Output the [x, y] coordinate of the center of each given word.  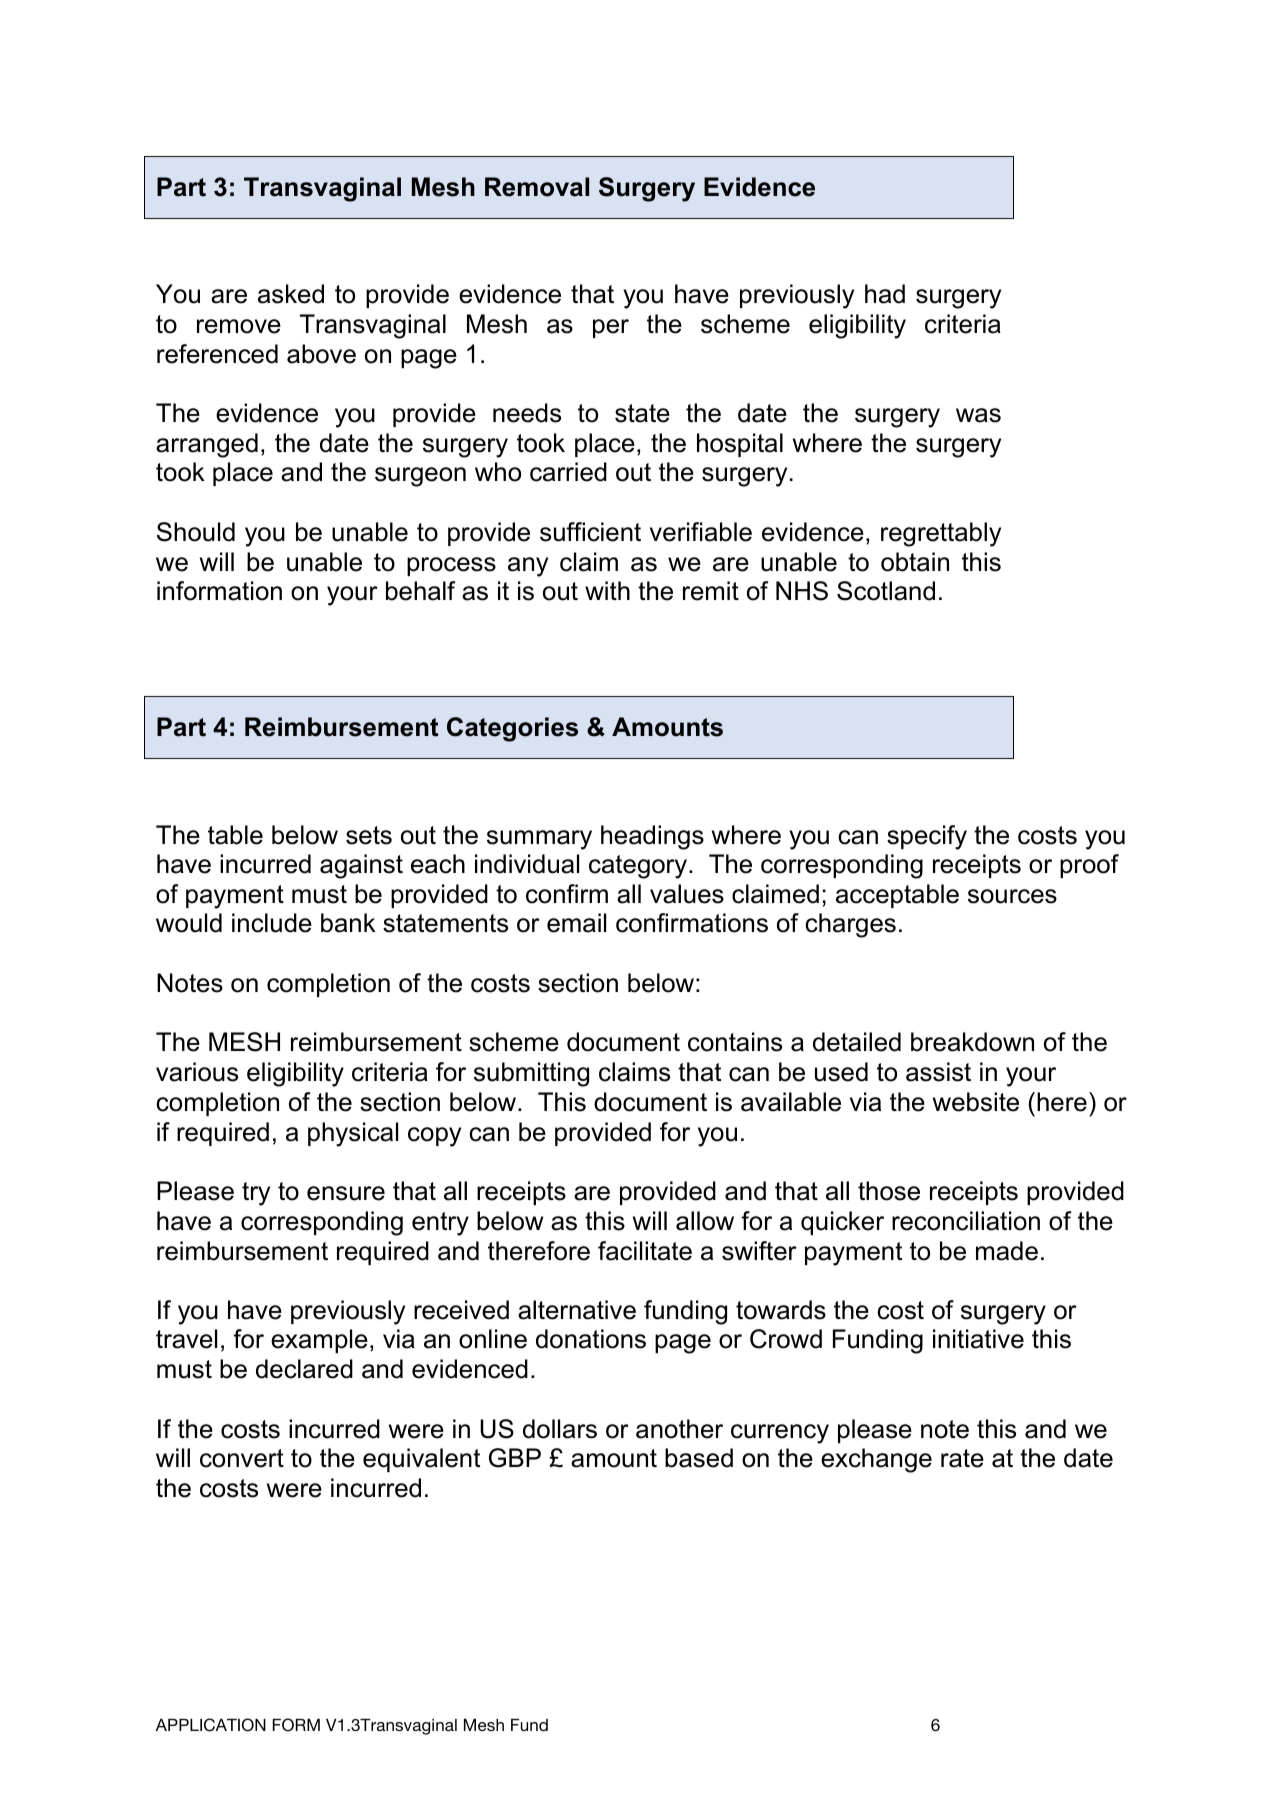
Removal [537, 187]
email [576, 923]
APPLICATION [211, 1725]
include [272, 923]
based [699, 1458]
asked [291, 294]
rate [962, 1458]
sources [1012, 896]
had [885, 294]
